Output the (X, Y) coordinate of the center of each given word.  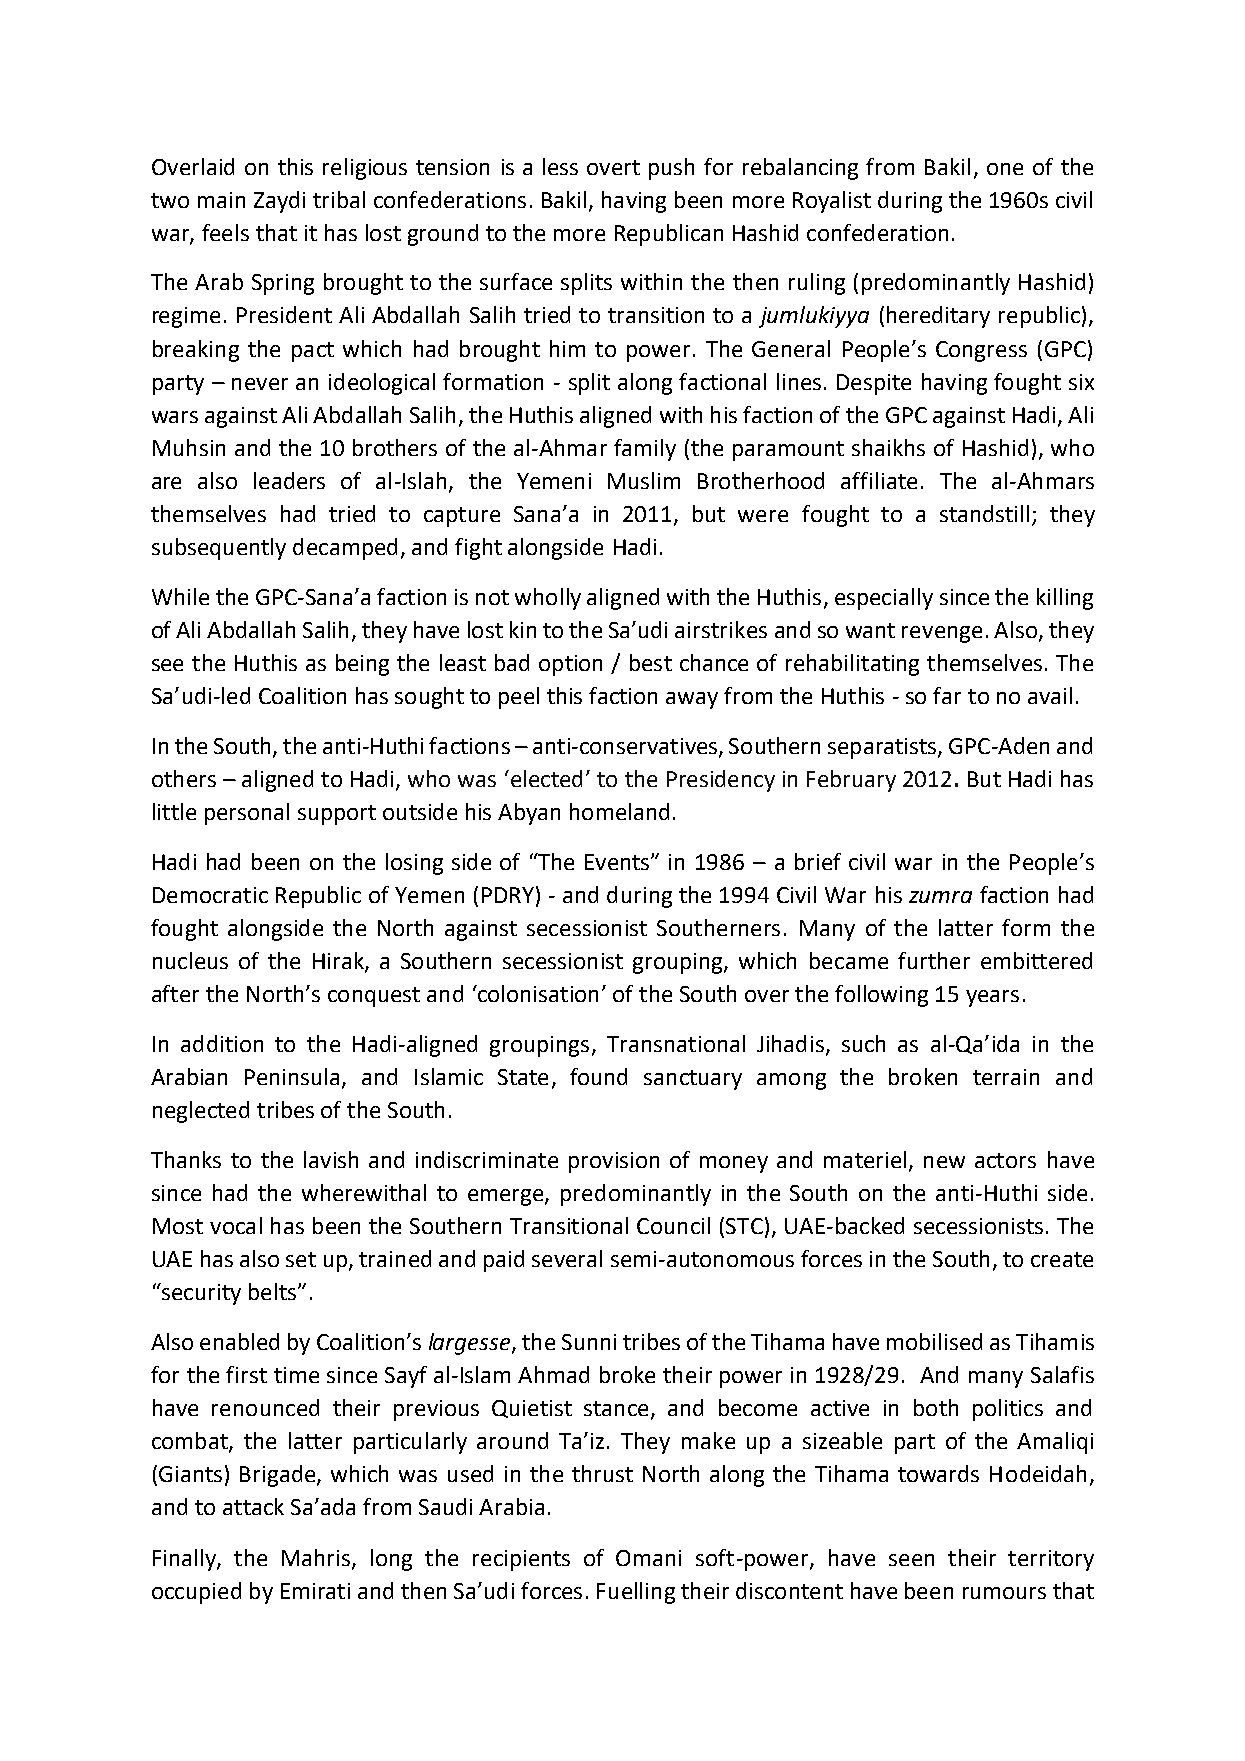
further (934, 960)
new (944, 1162)
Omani (648, 1558)
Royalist (832, 202)
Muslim (644, 480)
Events (618, 862)
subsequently (219, 549)
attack (253, 1506)
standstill (984, 513)
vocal (236, 1225)
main (221, 200)
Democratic (210, 895)
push (671, 169)
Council (673, 1225)
